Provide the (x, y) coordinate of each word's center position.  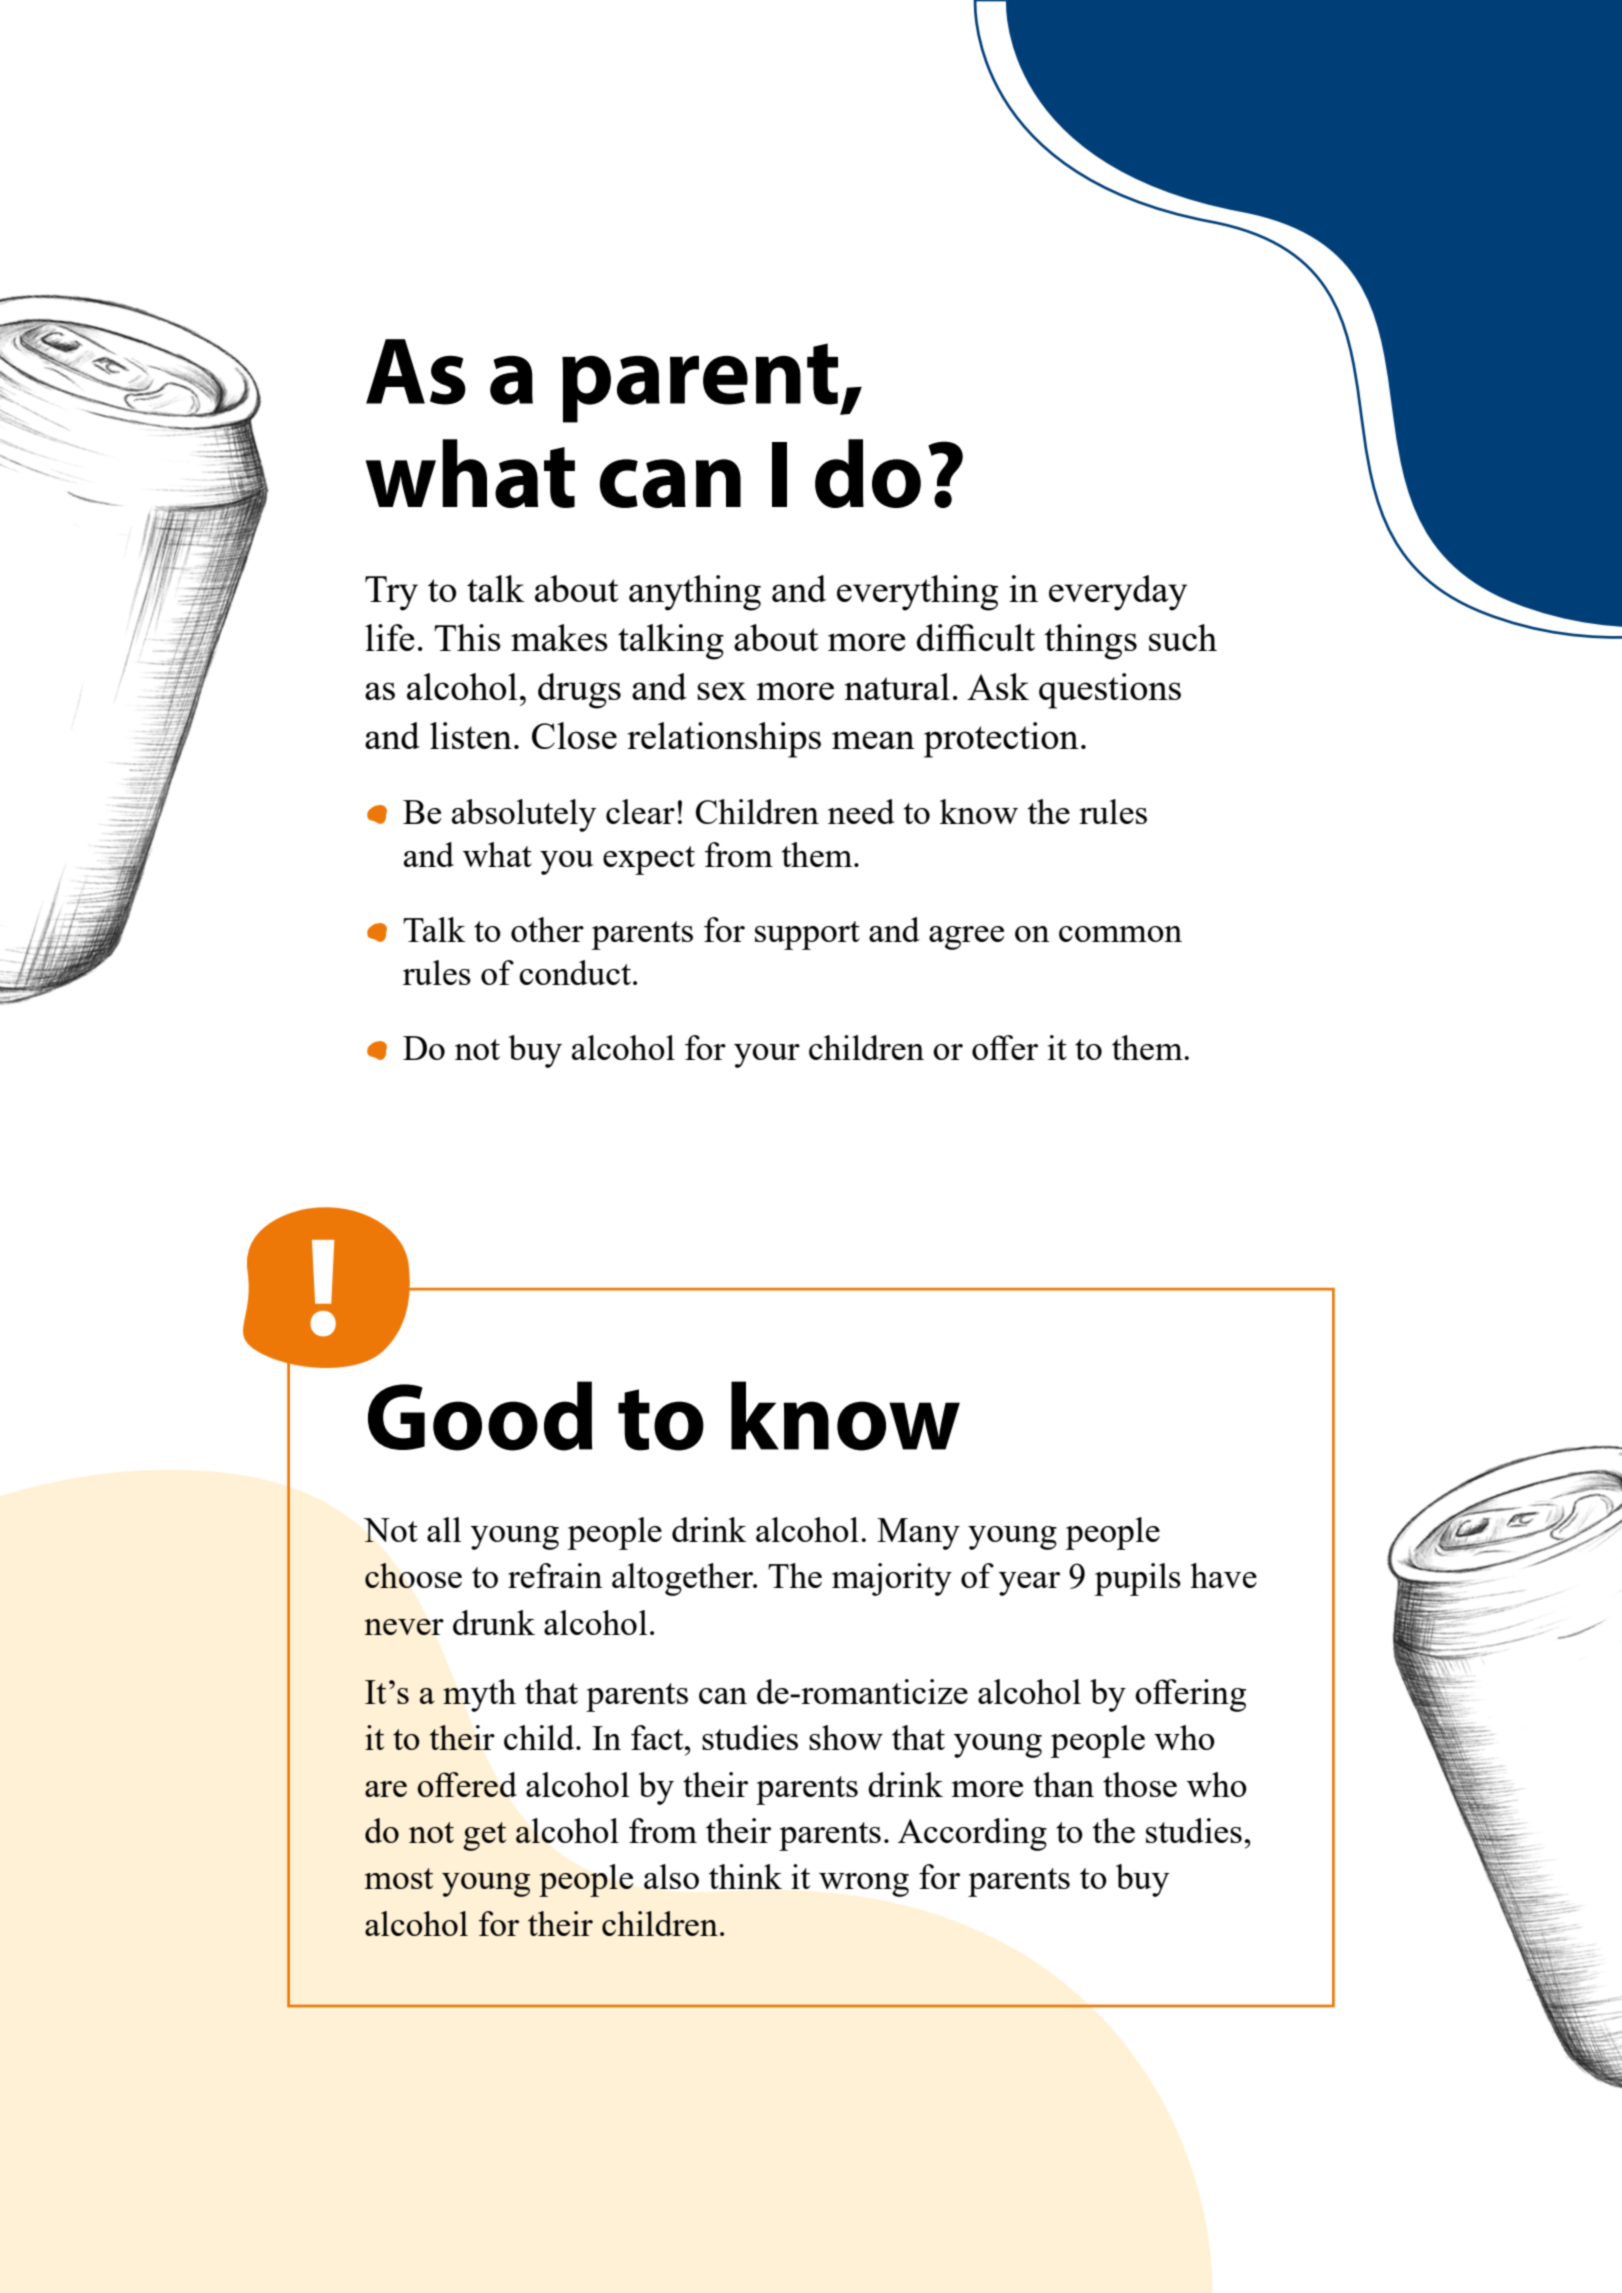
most (399, 1878)
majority (892, 1579)
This (467, 637)
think (745, 1876)
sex (722, 691)
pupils (1138, 1579)
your (767, 1056)
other (547, 929)
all (444, 1529)
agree (966, 938)
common (1120, 934)
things (1090, 642)
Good (480, 1416)
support (807, 935)
